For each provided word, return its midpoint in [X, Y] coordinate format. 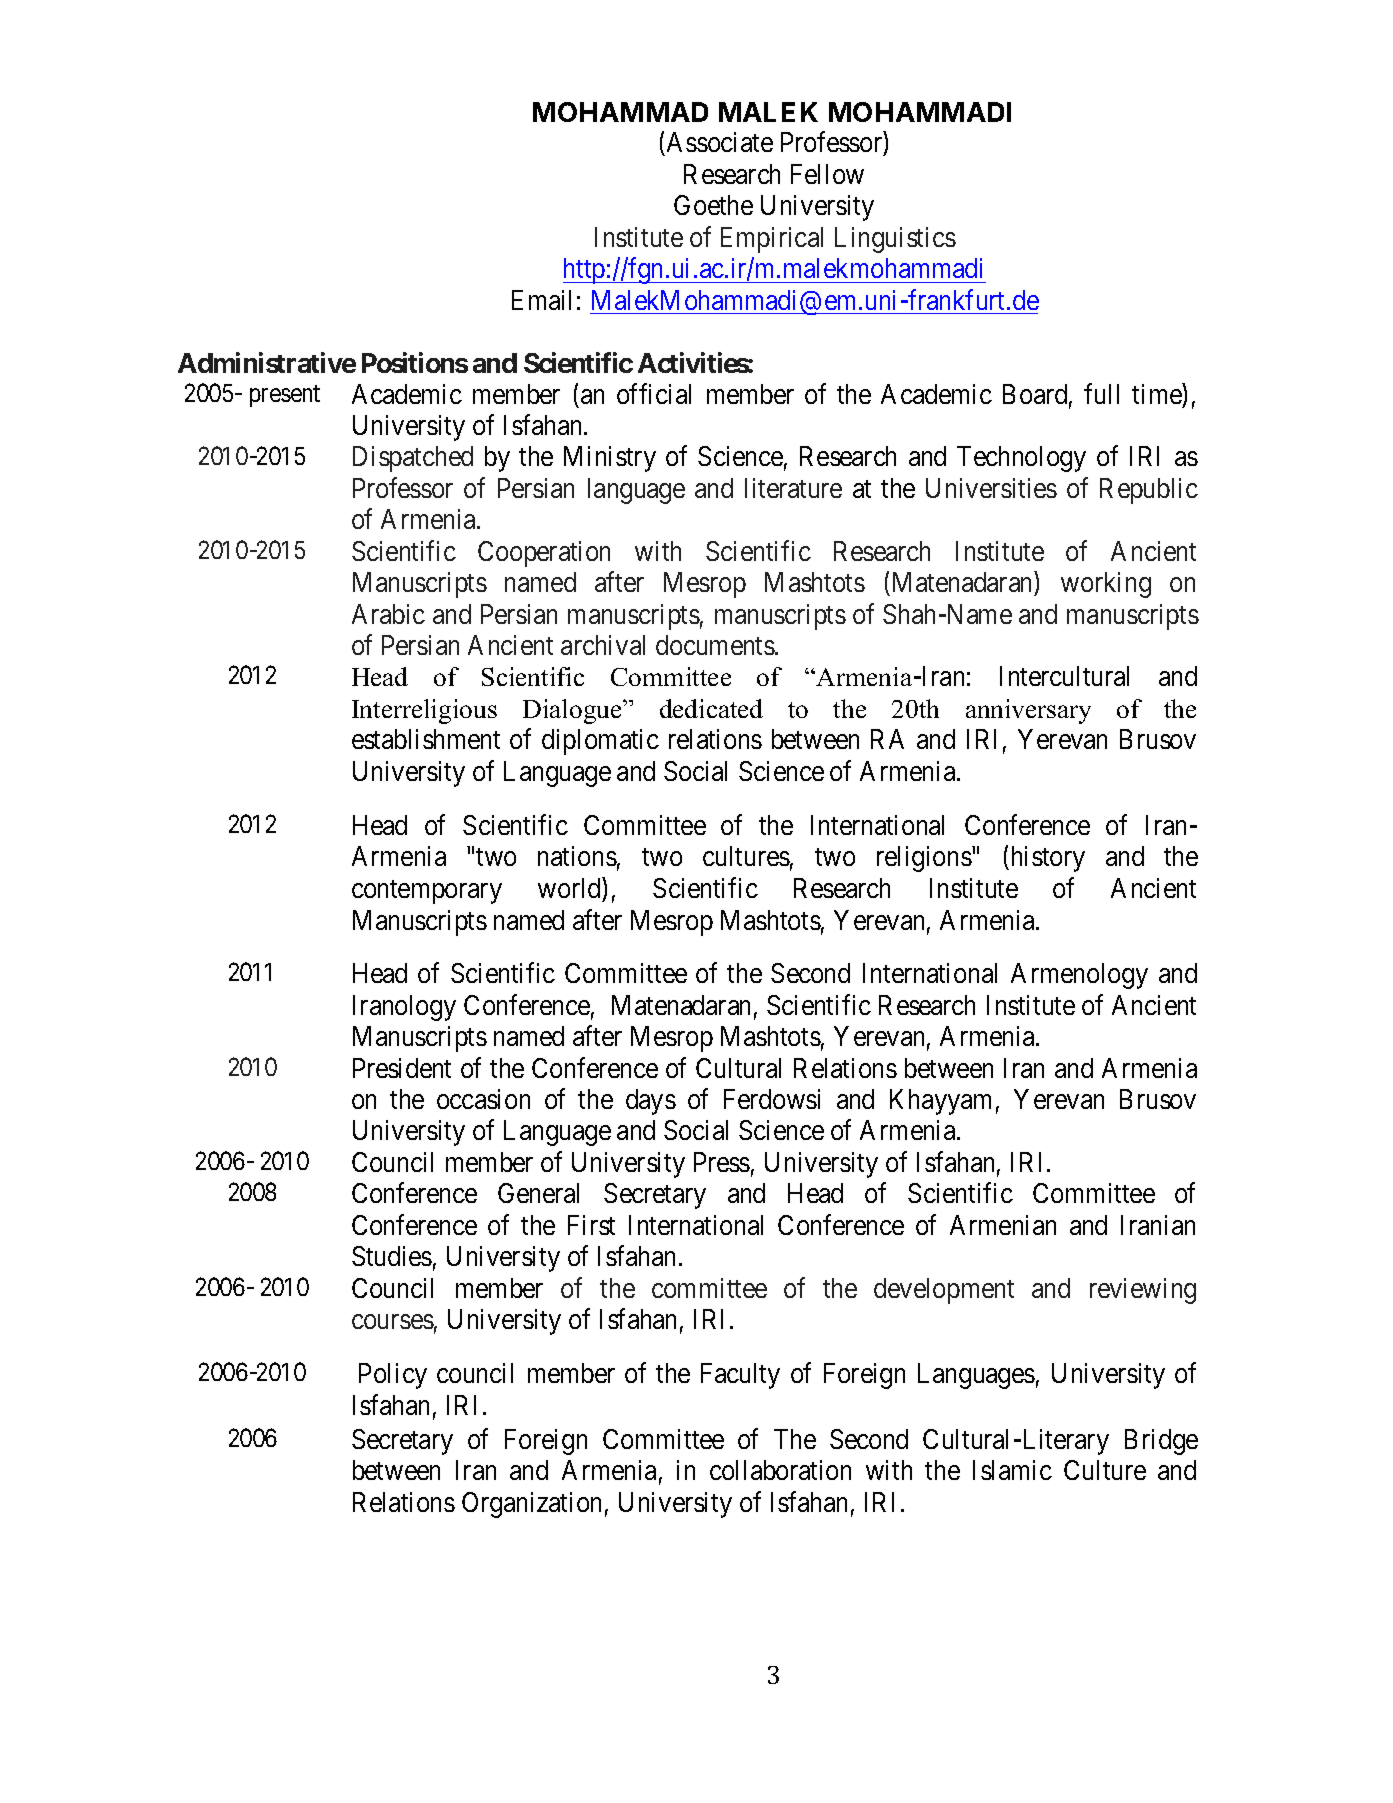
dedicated [711, 708]
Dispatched [413, 459]
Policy [393, 1376]
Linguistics [895, 240]
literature [793, 488]
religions [924, 859]
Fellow [827, 174]
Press [722, 1162]
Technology [1021, 459]
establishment [426, 739]
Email [541, 300]
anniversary [1028, 711]
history [1046, 859]
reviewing [1143, 1291]
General [538, 1193]
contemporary [427, 892]
